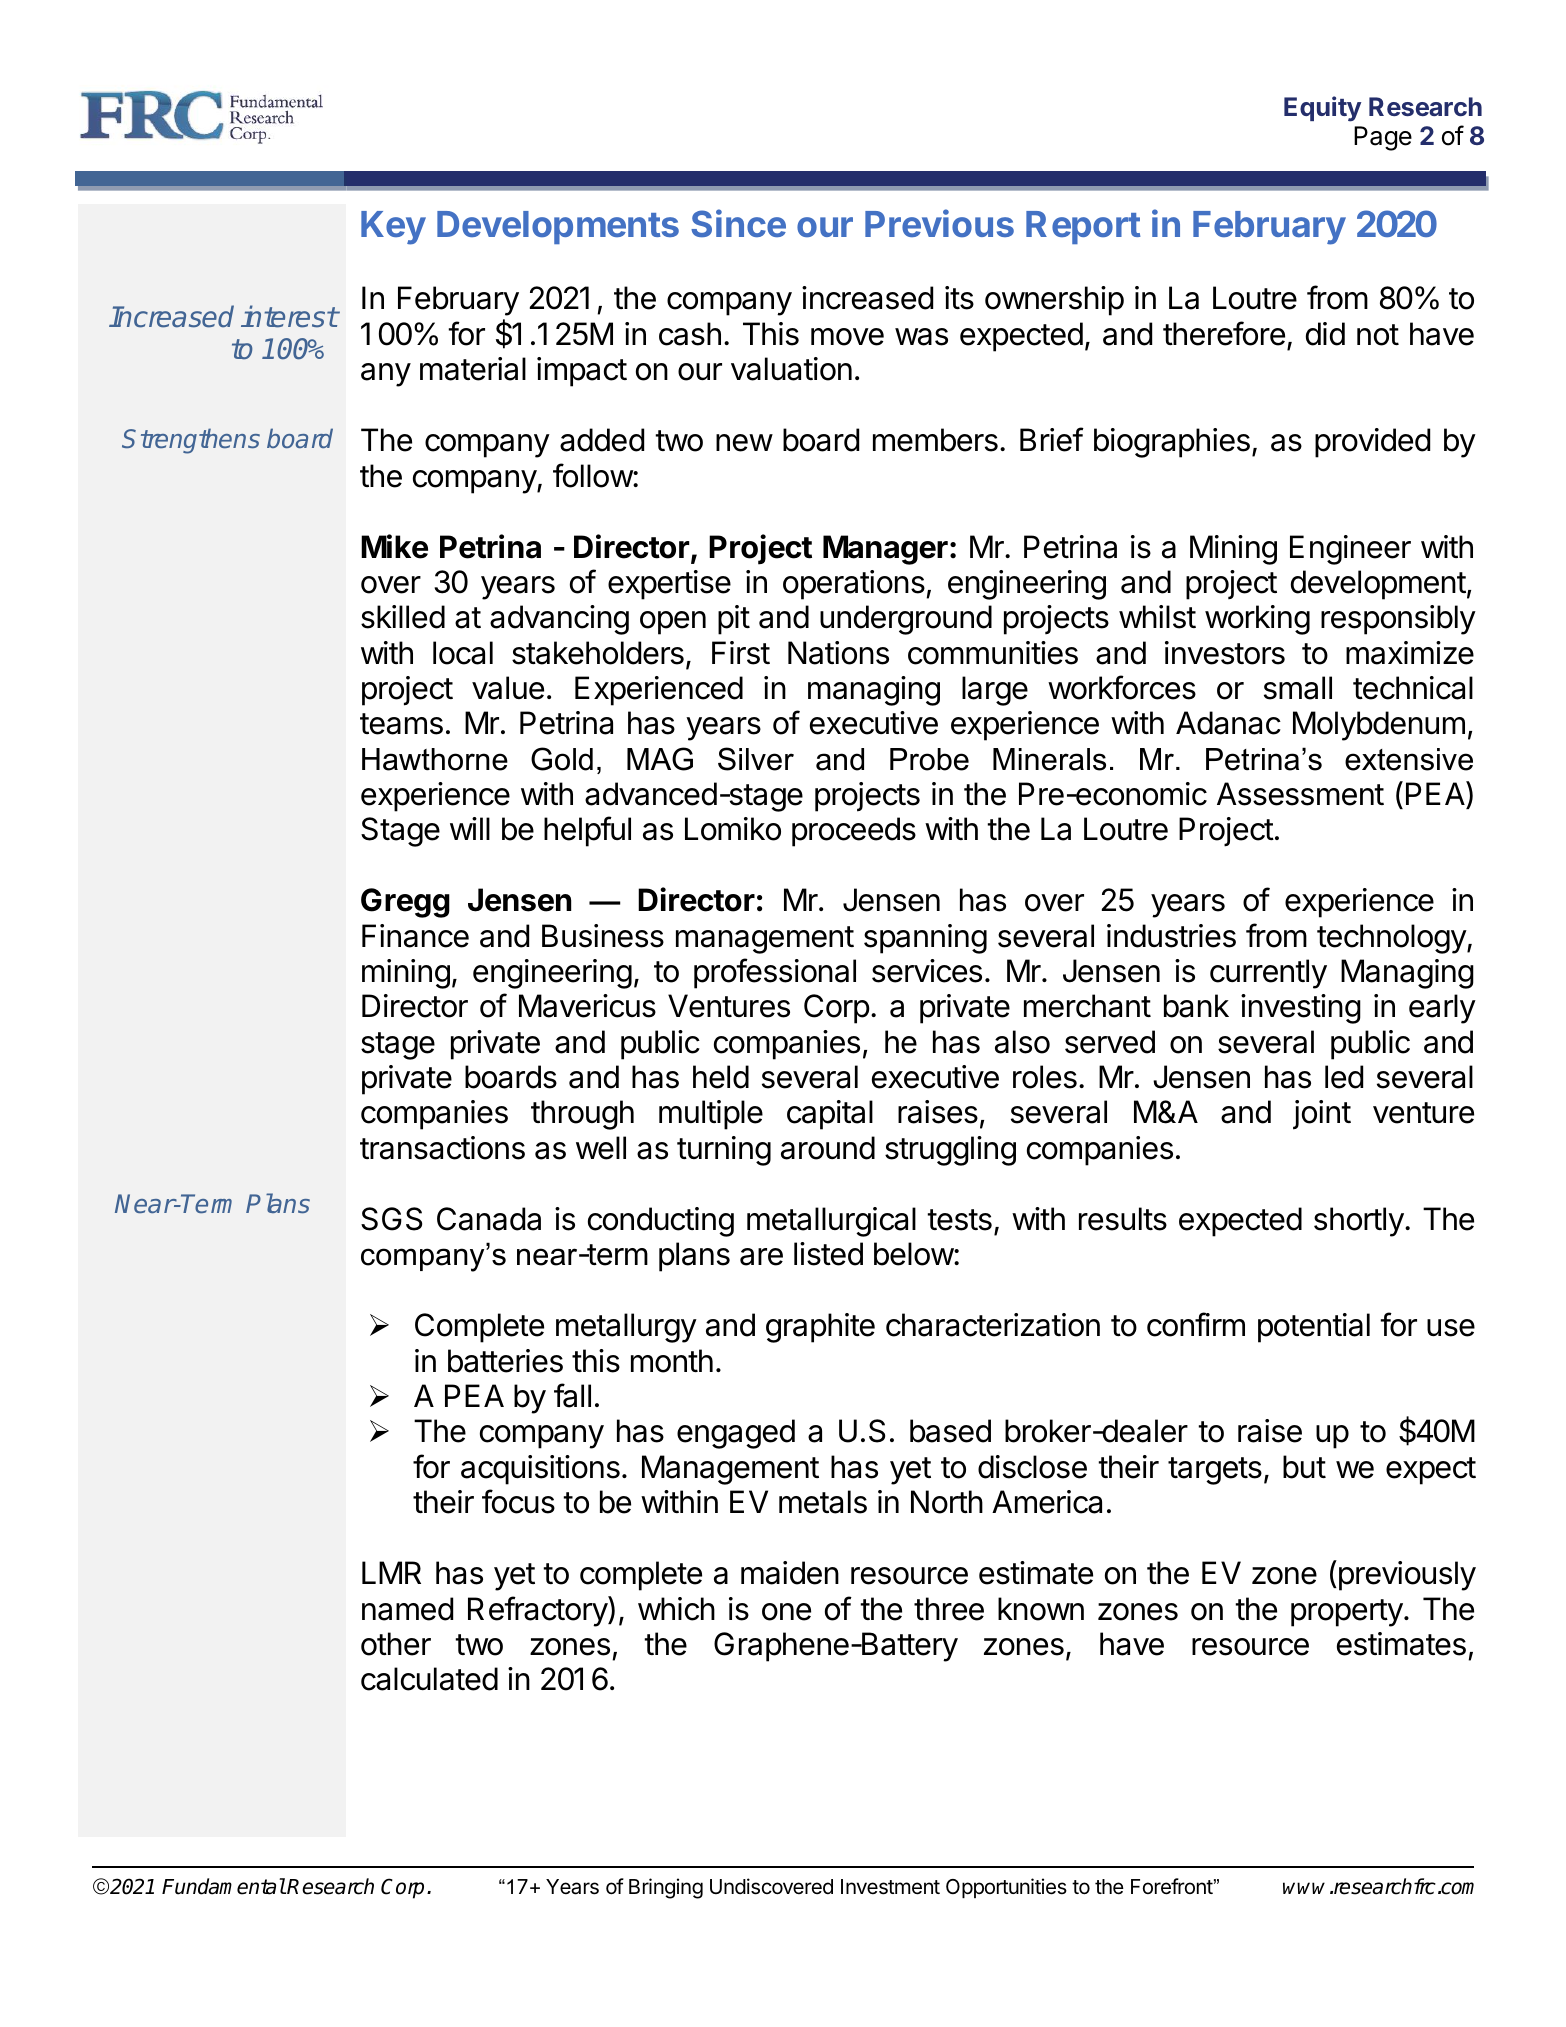 The height and width of the image is (2027, 1566). Describe the element at coordinates (1314, 1328) in the image. I see `potential` at that location.
